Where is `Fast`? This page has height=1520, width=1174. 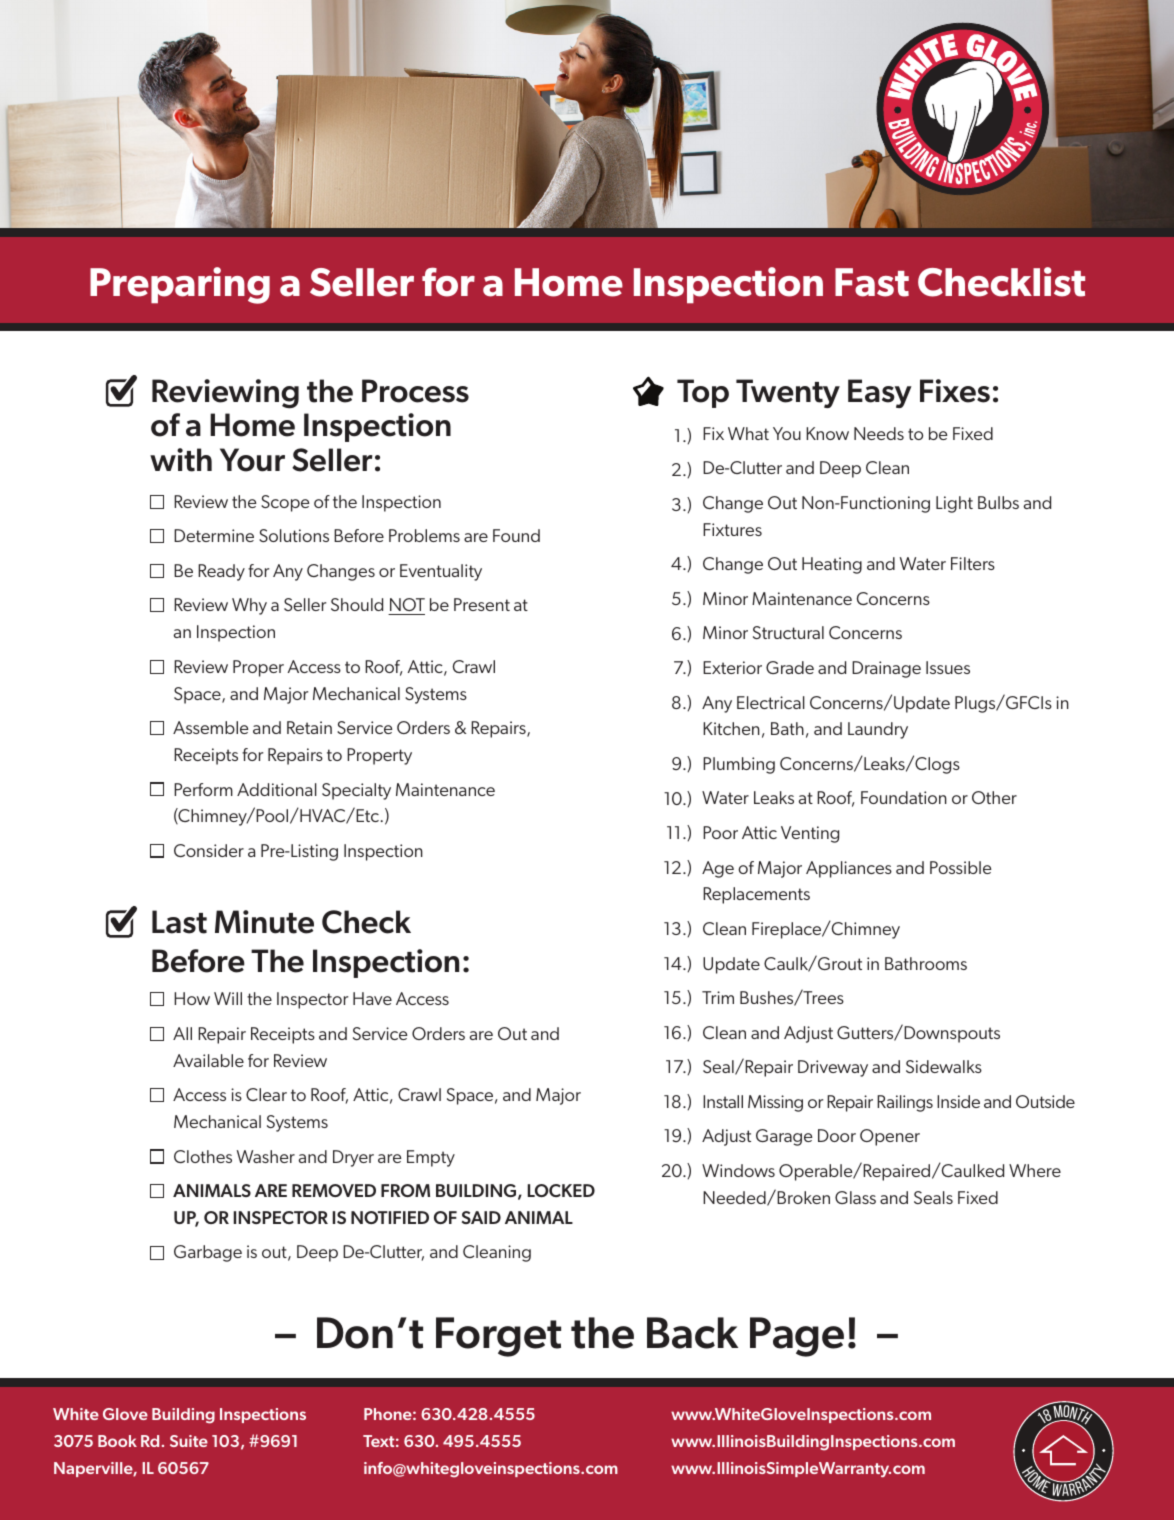 Fast is located at coordinates (872, 282).
